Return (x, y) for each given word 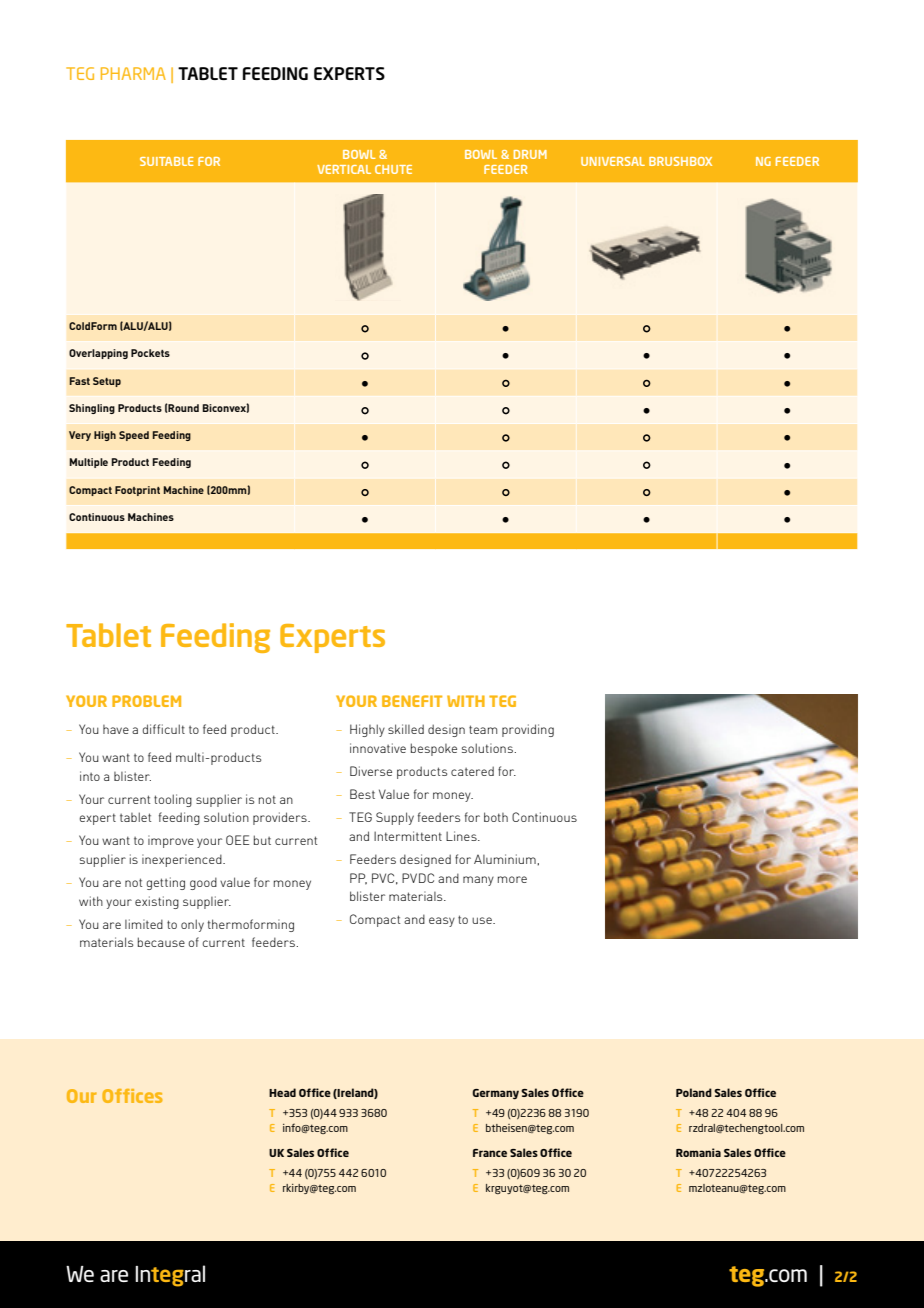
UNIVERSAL (613, 161)
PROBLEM (146, 701)
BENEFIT (412, 701)
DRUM (530, 154)
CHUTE (393, 169)
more (512, 879)
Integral (170, 1276)
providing (528, 730)
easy (442, 922)
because (161, 942)
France (490, 1153)
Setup (107, 382)
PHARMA (133, 73)
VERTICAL (344, 169)
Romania (698, 1152)
